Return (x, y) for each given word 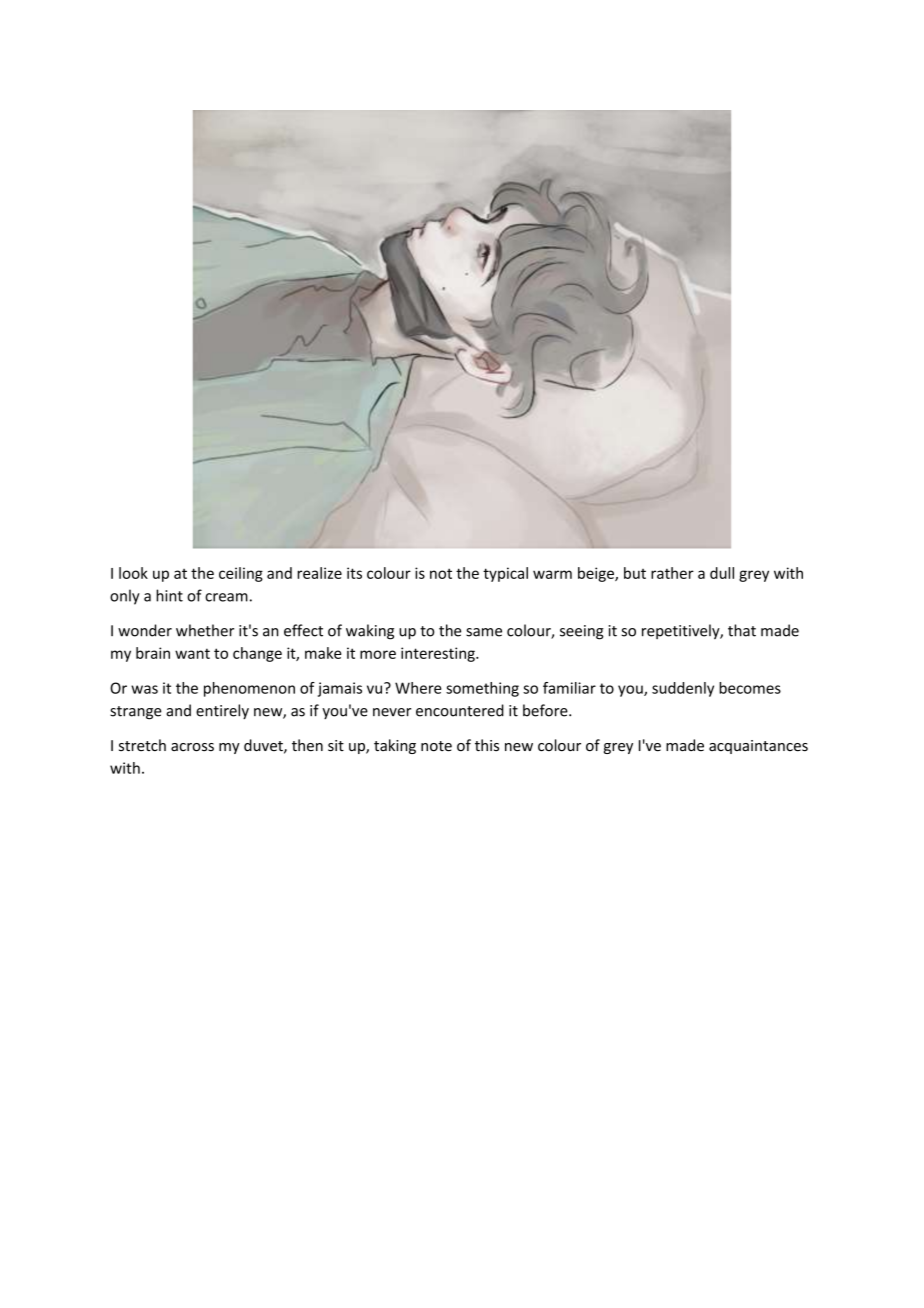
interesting (439, 654)
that (742, 630)
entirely (222, 711)
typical (505, 574)
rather (672, 573)
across (192, 747)
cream (226, 597)
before (546, 710)
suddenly (683, 689)
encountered (460, 710)
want (192, 653)
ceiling (241, 574)
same (484, 632)
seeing (582, 632)
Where (418, 688)
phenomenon (249, 689)
